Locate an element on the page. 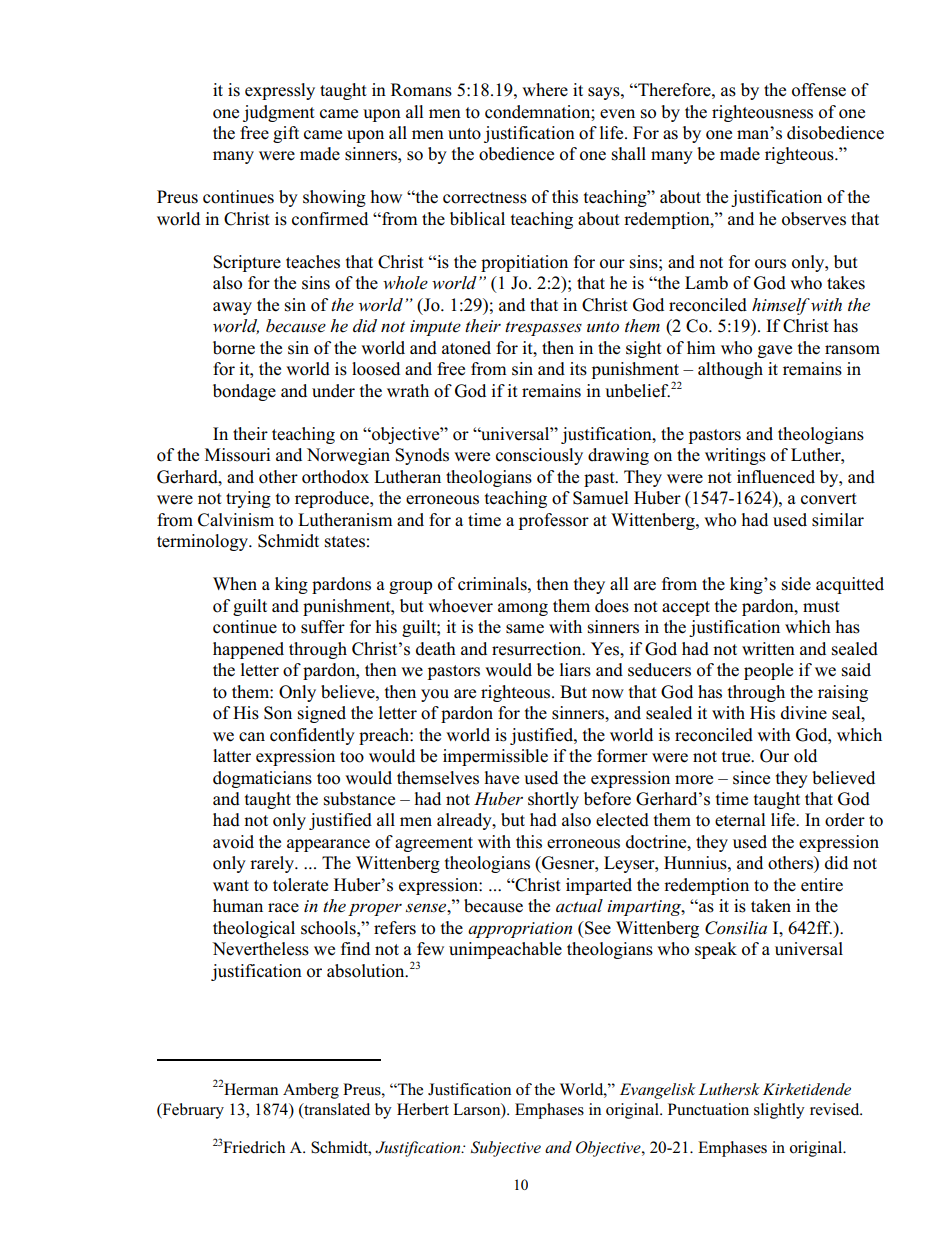 The image size is (952, 1233). offense is located at coordinates (819, 90).
